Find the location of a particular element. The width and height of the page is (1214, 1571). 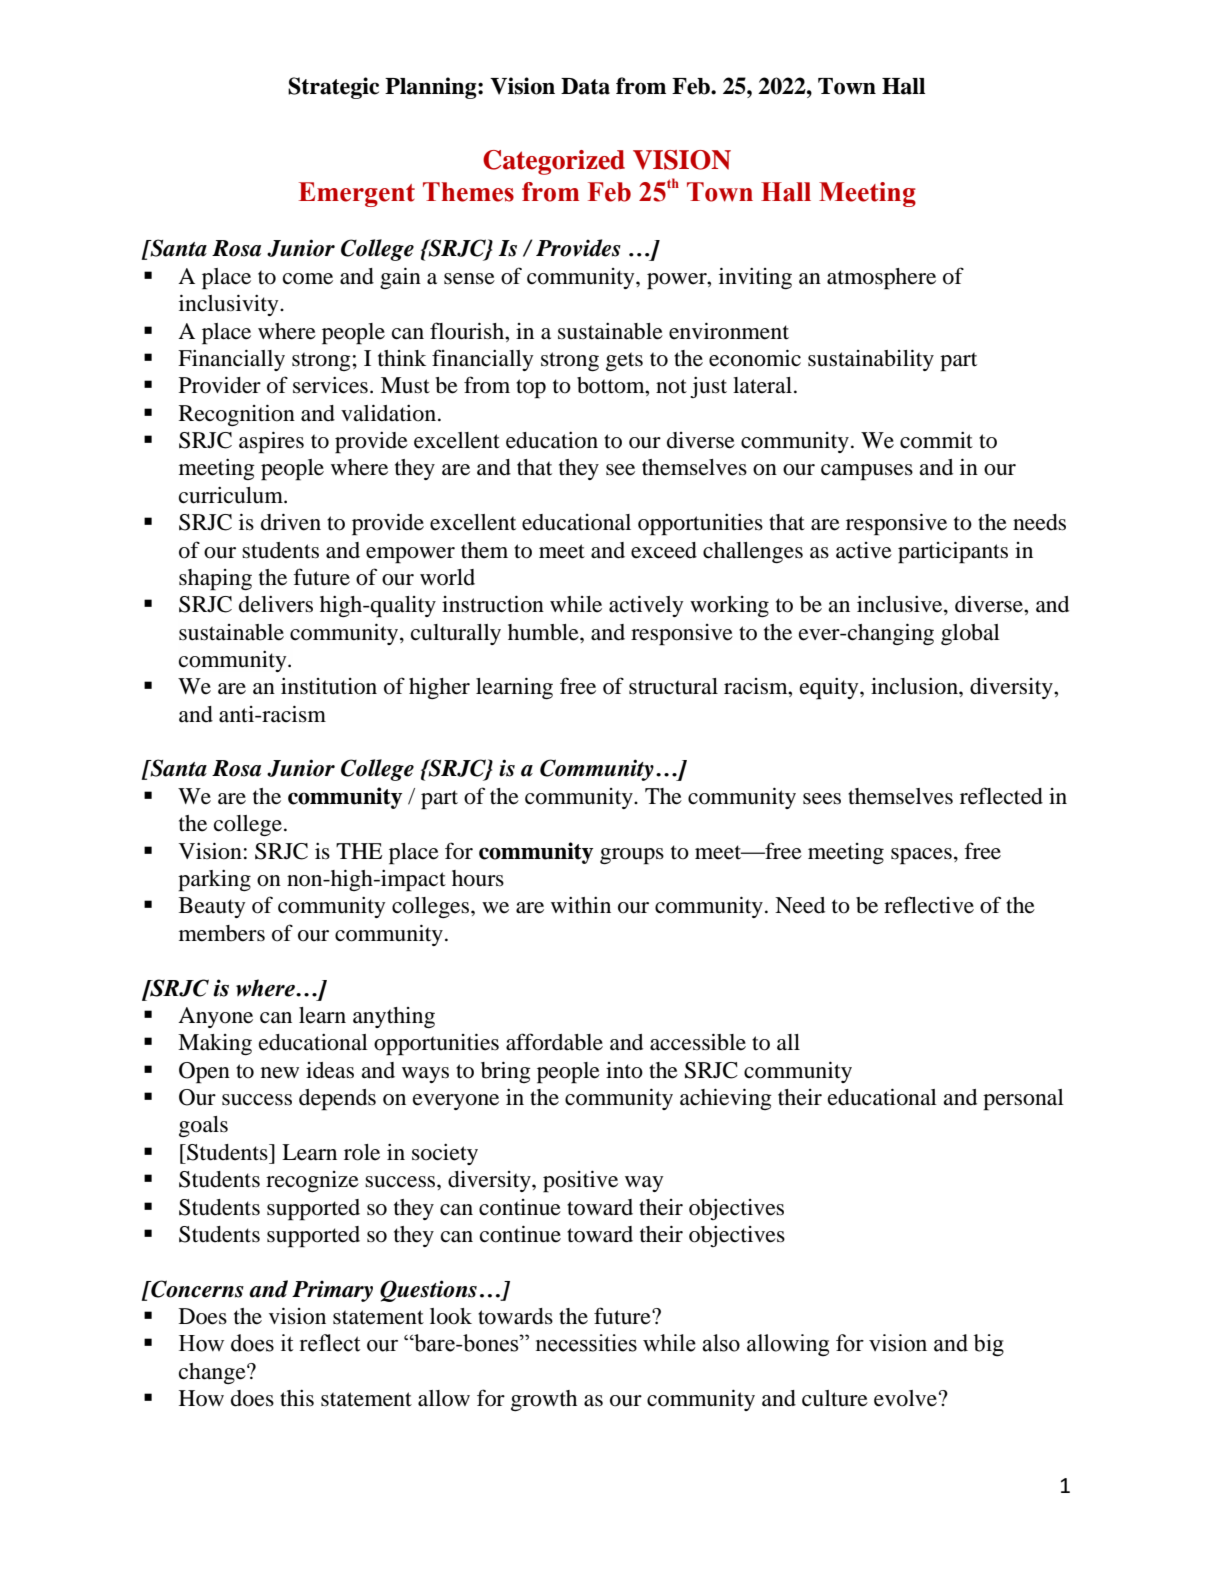

new is located at coordinates (280, 1073).
